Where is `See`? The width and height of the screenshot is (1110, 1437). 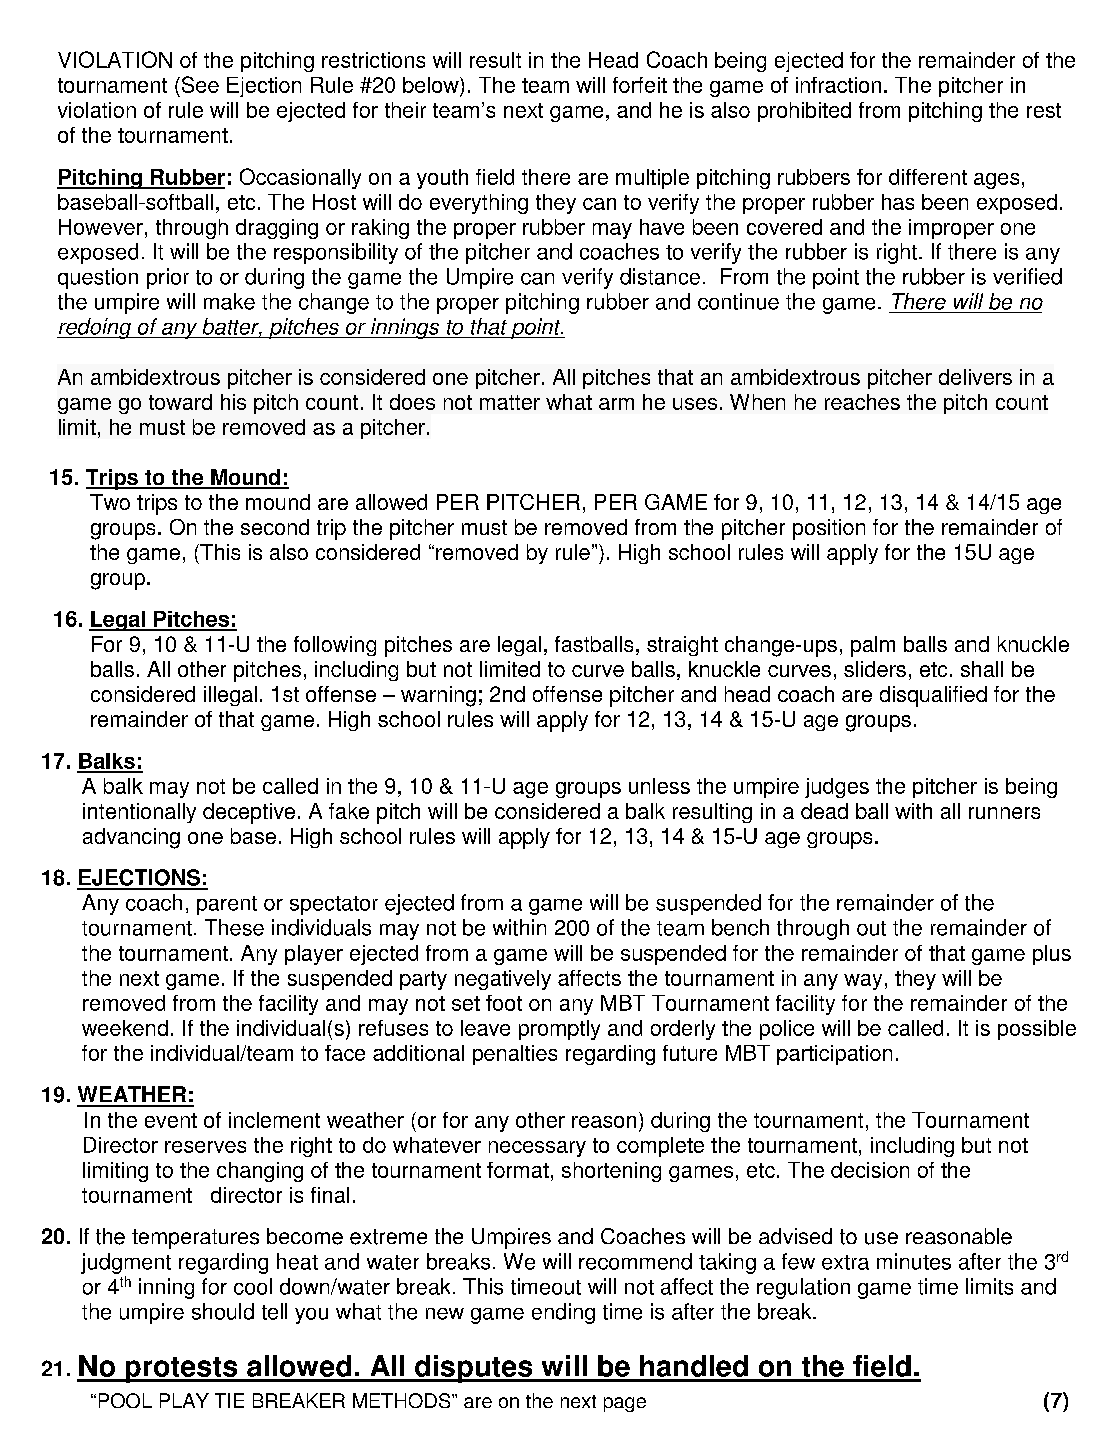
See is located at coordinates (199, 84).
